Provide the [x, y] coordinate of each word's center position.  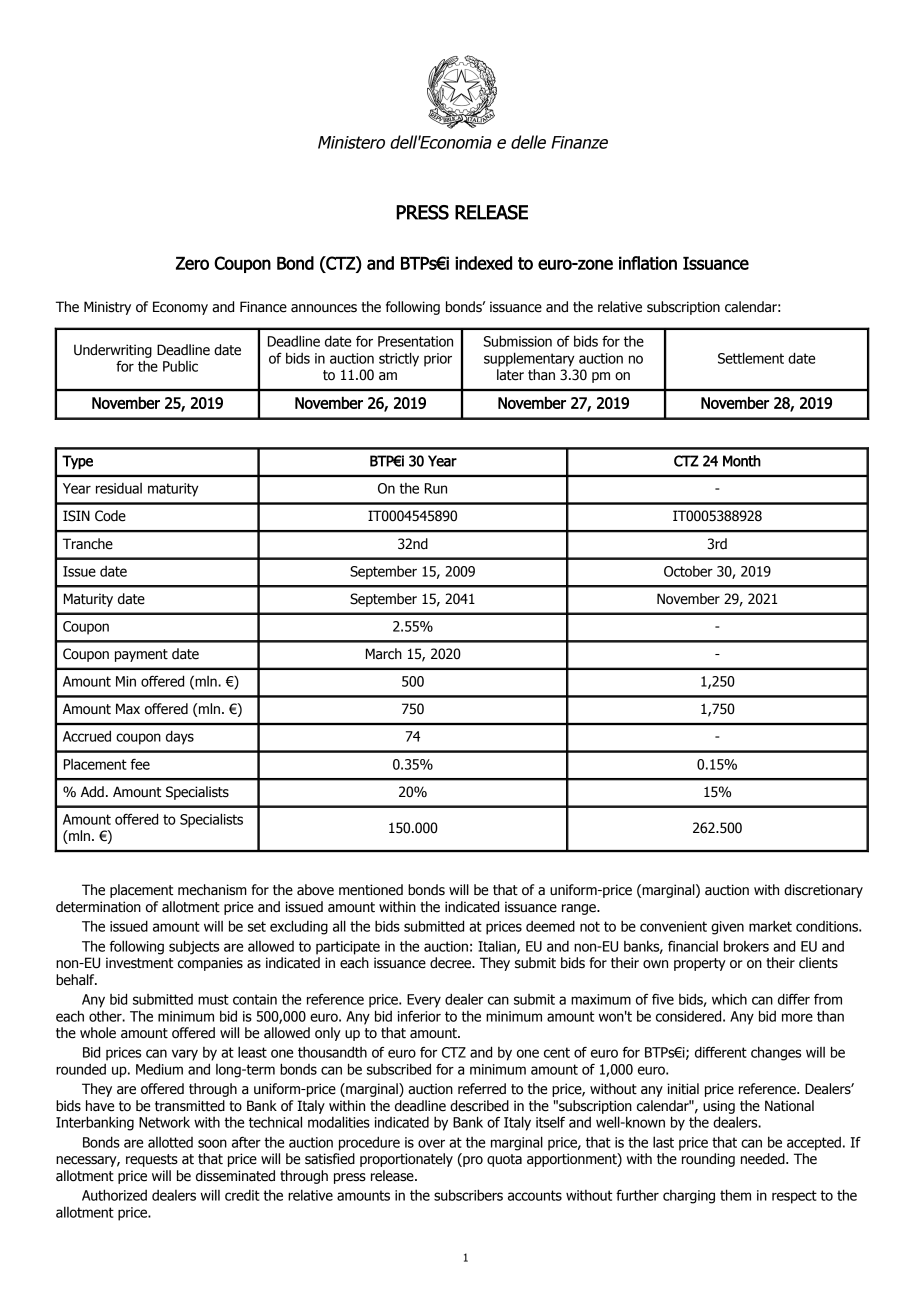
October [688, 571]
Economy [180, 308]
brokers [746, 946]
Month [742, 461]
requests [152, 1160]
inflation [648, 263]
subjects [194, 947]
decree [452, 963]
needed [764, 1159]
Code [110, 516]
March [384, 654]
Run [436, 488]
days [180, 737]
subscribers [468, 1195]
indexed [483, 263]
